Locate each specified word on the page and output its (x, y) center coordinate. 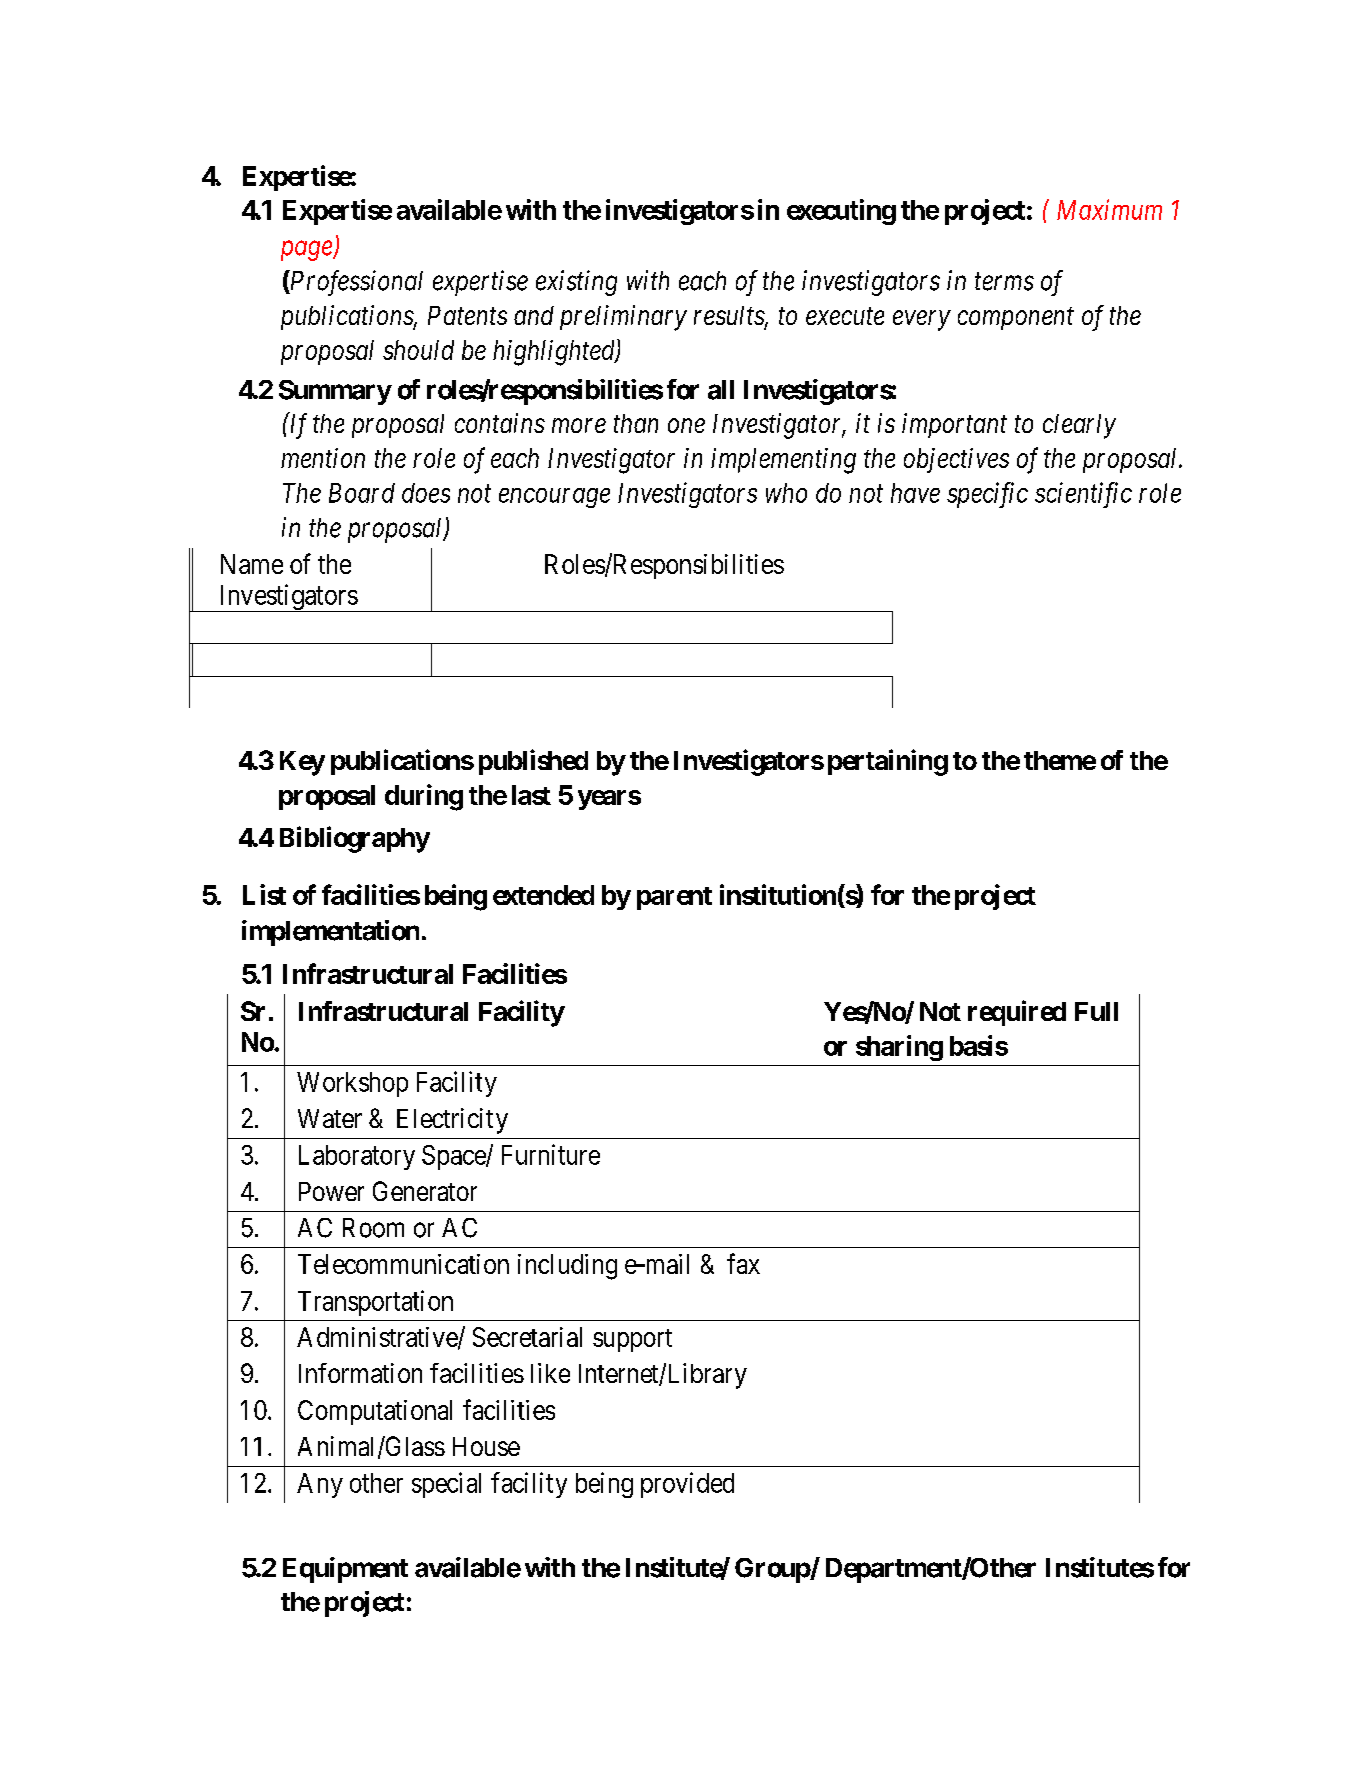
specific (987, 495)
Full (1096, 1011)
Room (373, 1228)
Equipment (345, 1570)
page (307, 251)
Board (362, 493)
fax (743, 1263)
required (1017, 1013)
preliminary (623, 318)
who (786, 493)
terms (1004, 282)
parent (674, 898)
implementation (330, 933)
